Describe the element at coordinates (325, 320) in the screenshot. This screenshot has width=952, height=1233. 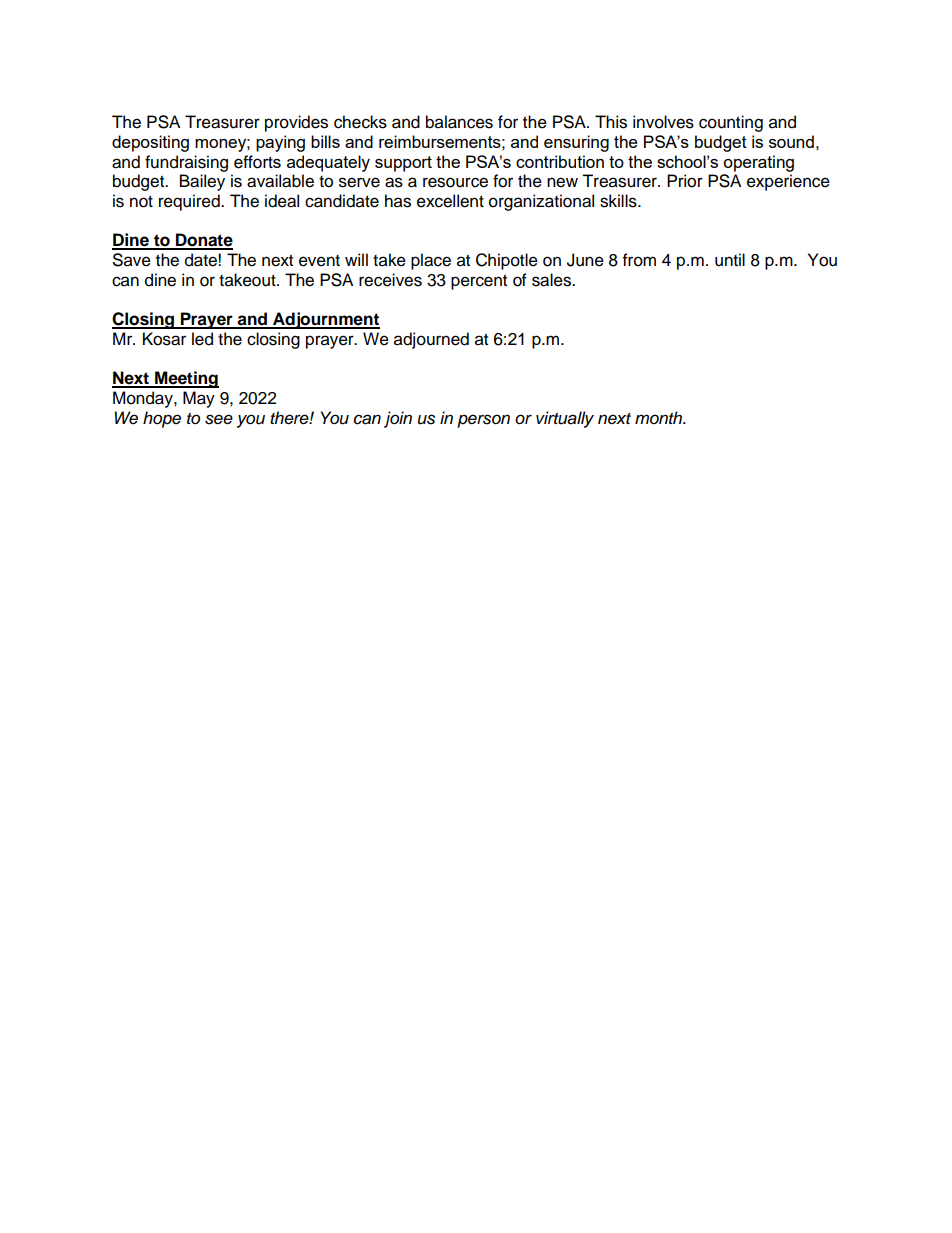
I see `Adjournment` at that location.
